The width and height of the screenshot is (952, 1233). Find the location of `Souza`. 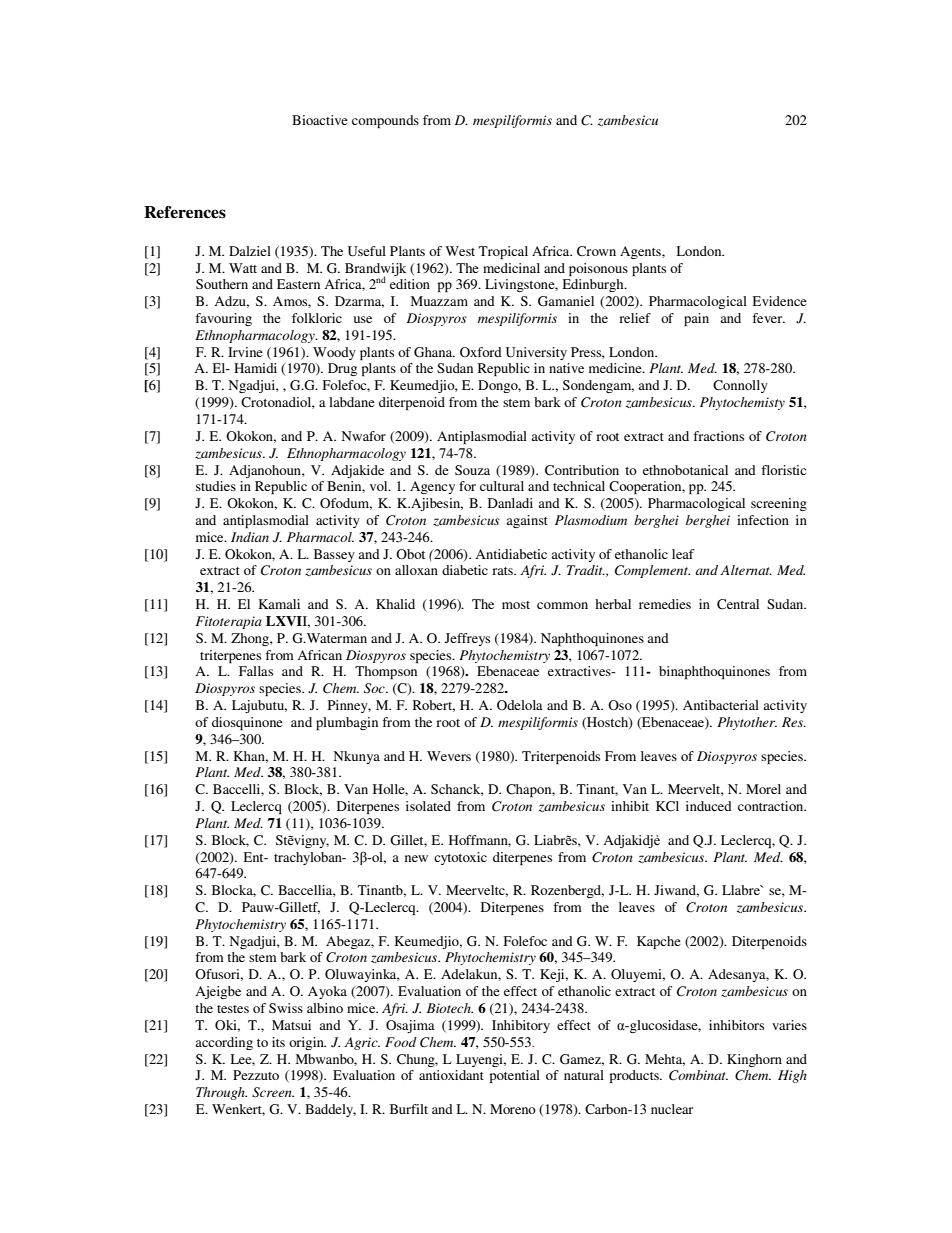

Souza is located at coordinates (472, 470).
